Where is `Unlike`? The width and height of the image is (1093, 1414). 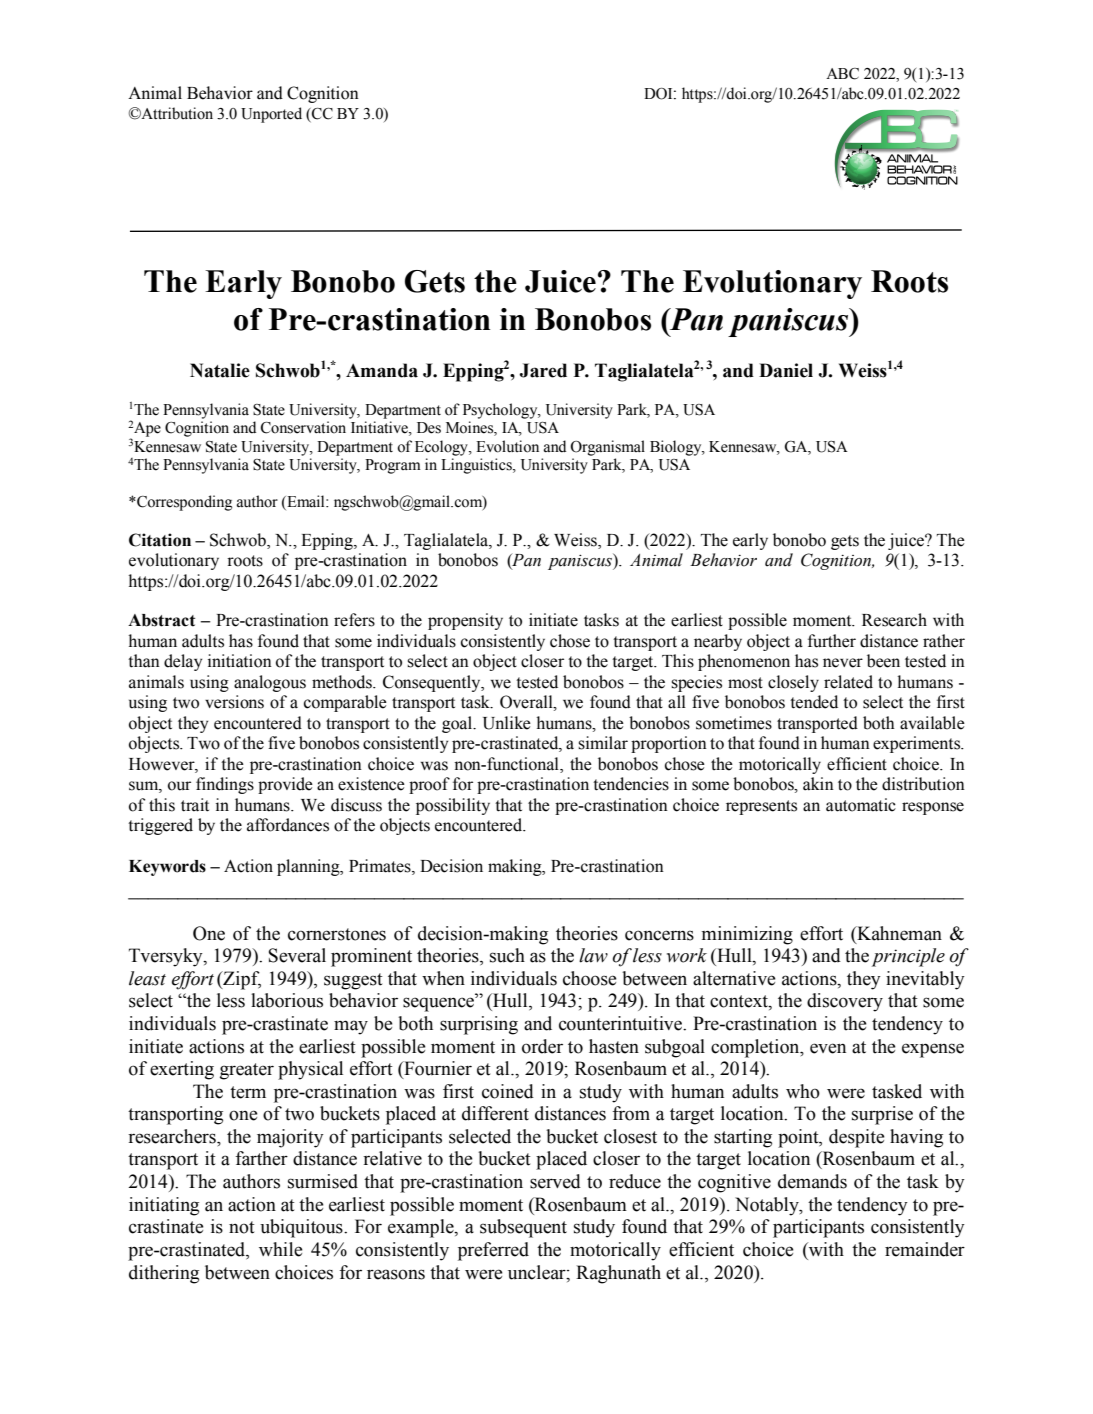 Unlike is located at coordinates (507, 723).
